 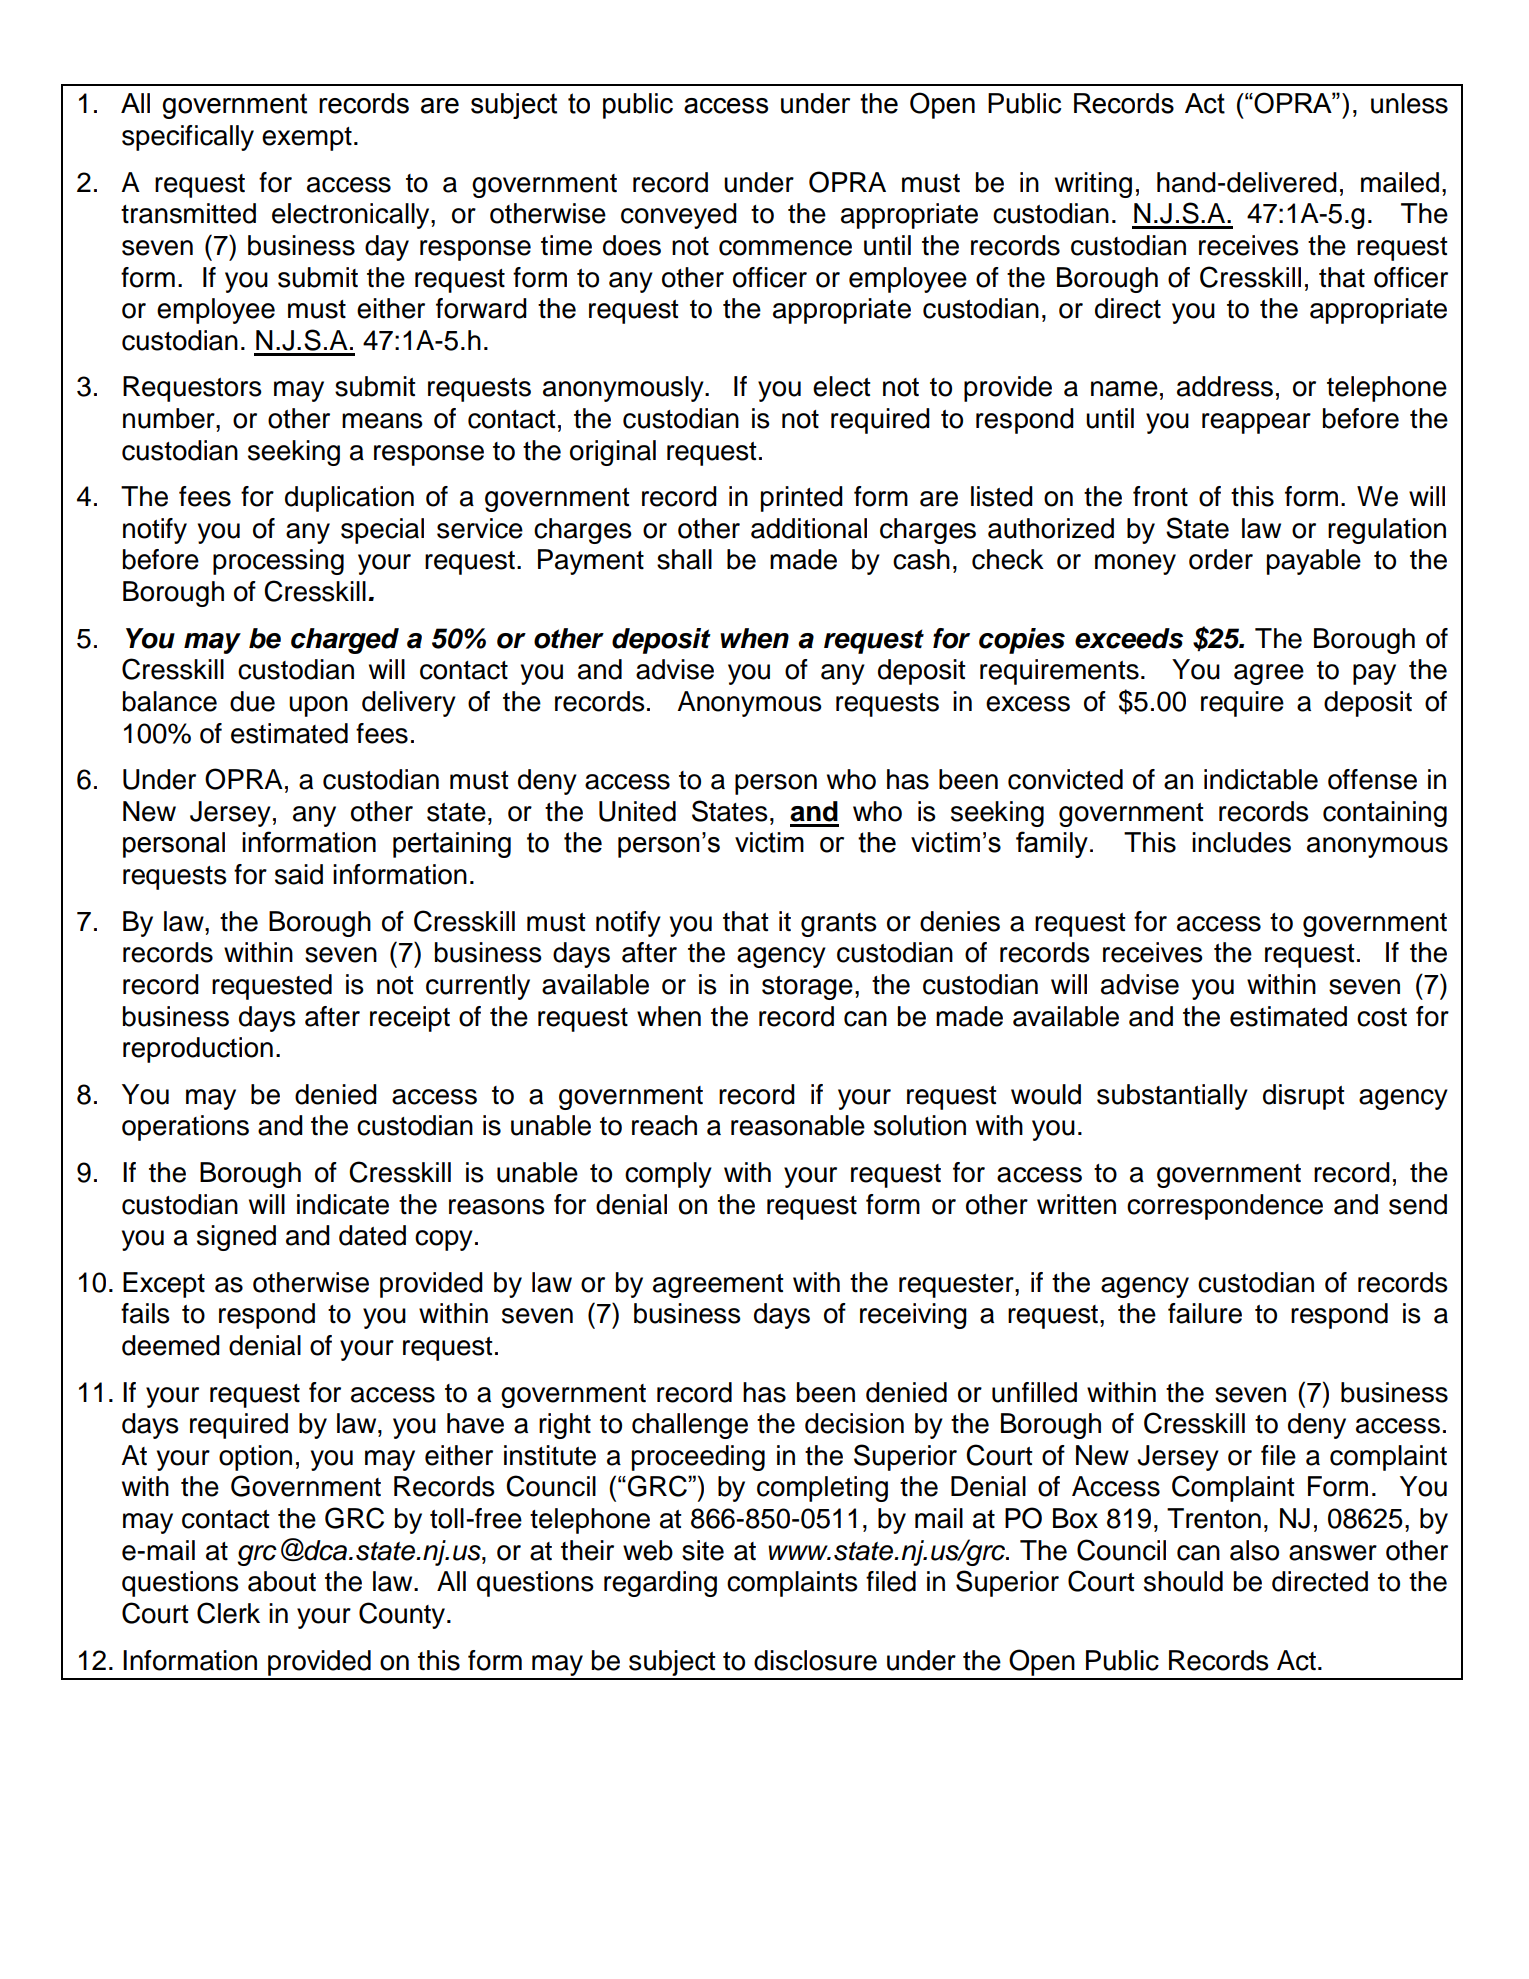 I want to click on operations, so click(x=185, y=1128).
